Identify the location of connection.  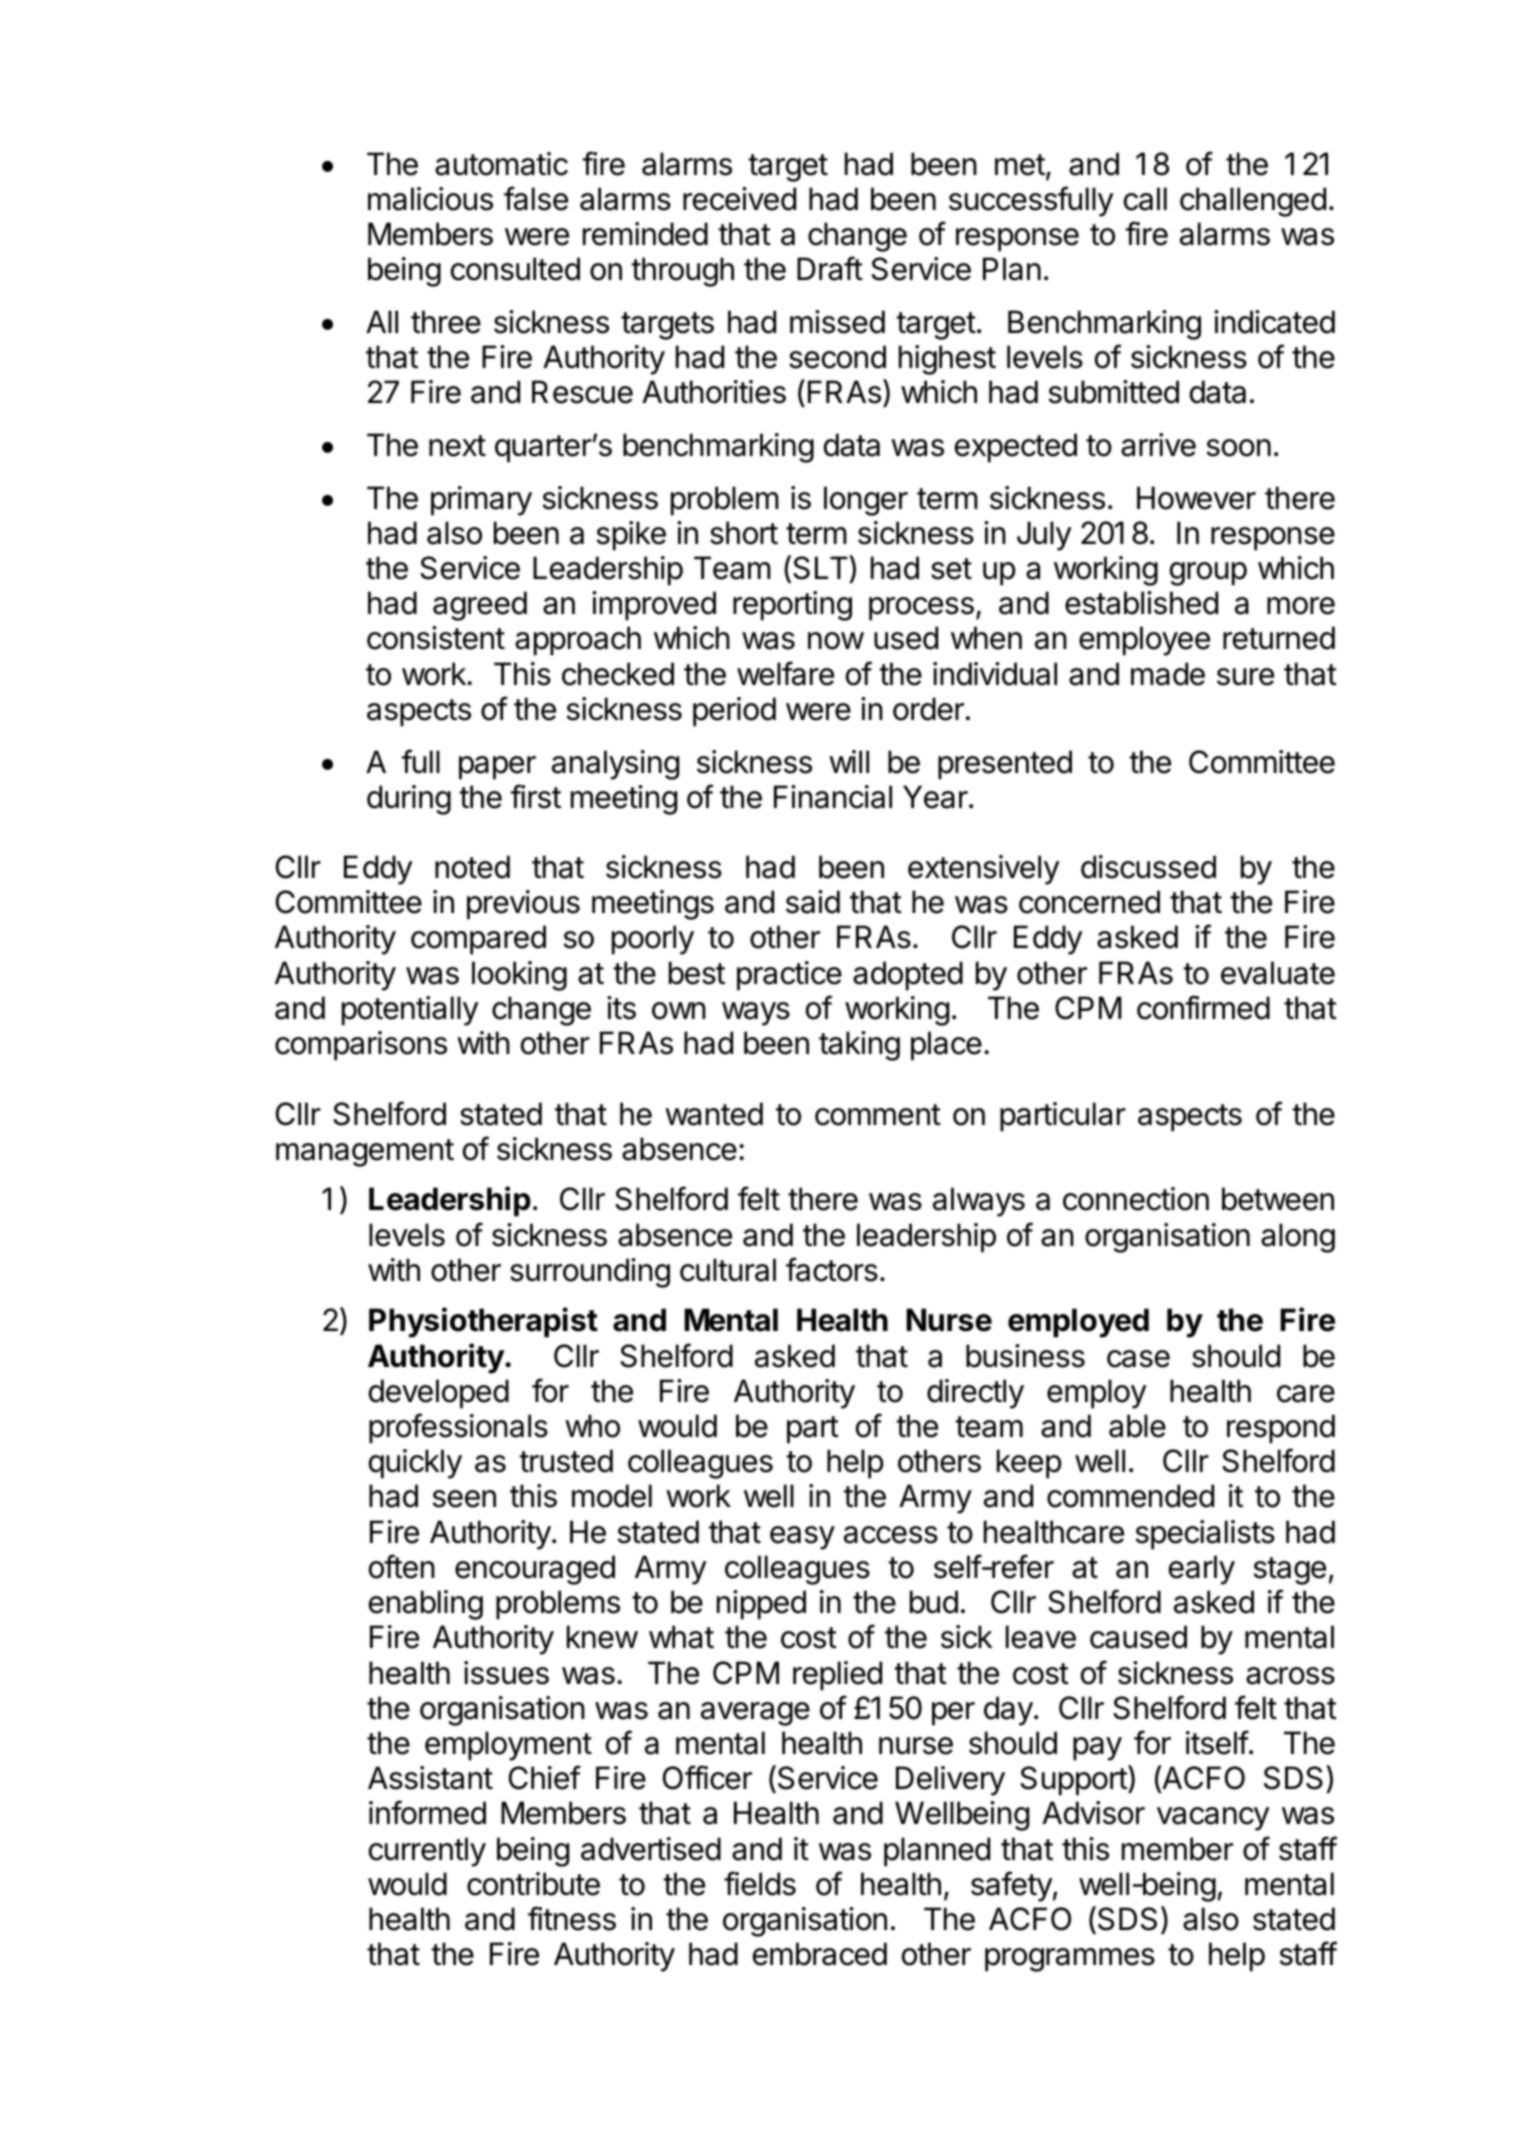
(1136, 1199).
